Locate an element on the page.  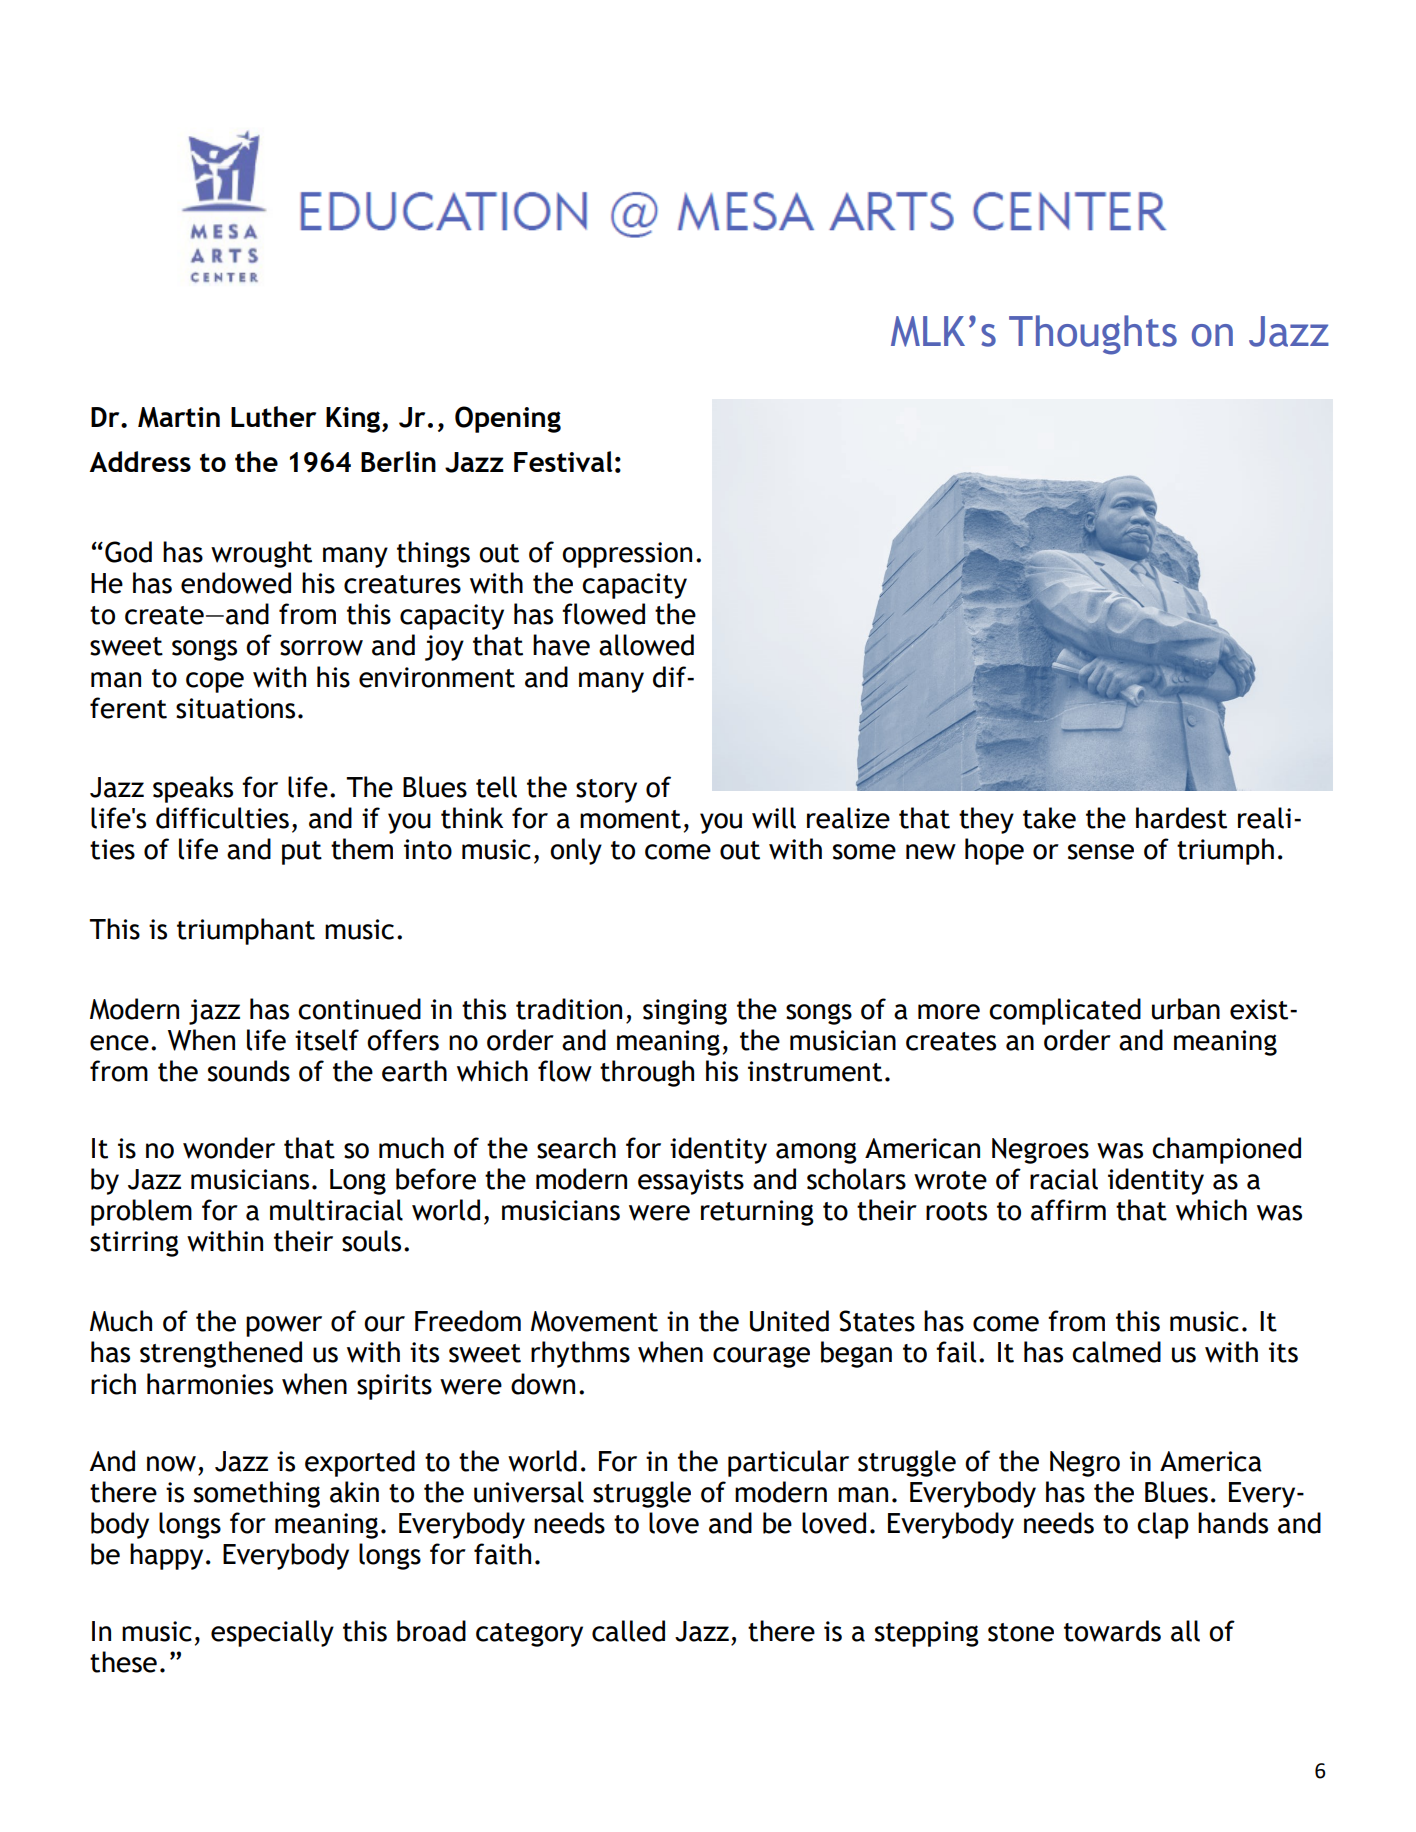
strengthened is located at coordinates (221, 1354).
